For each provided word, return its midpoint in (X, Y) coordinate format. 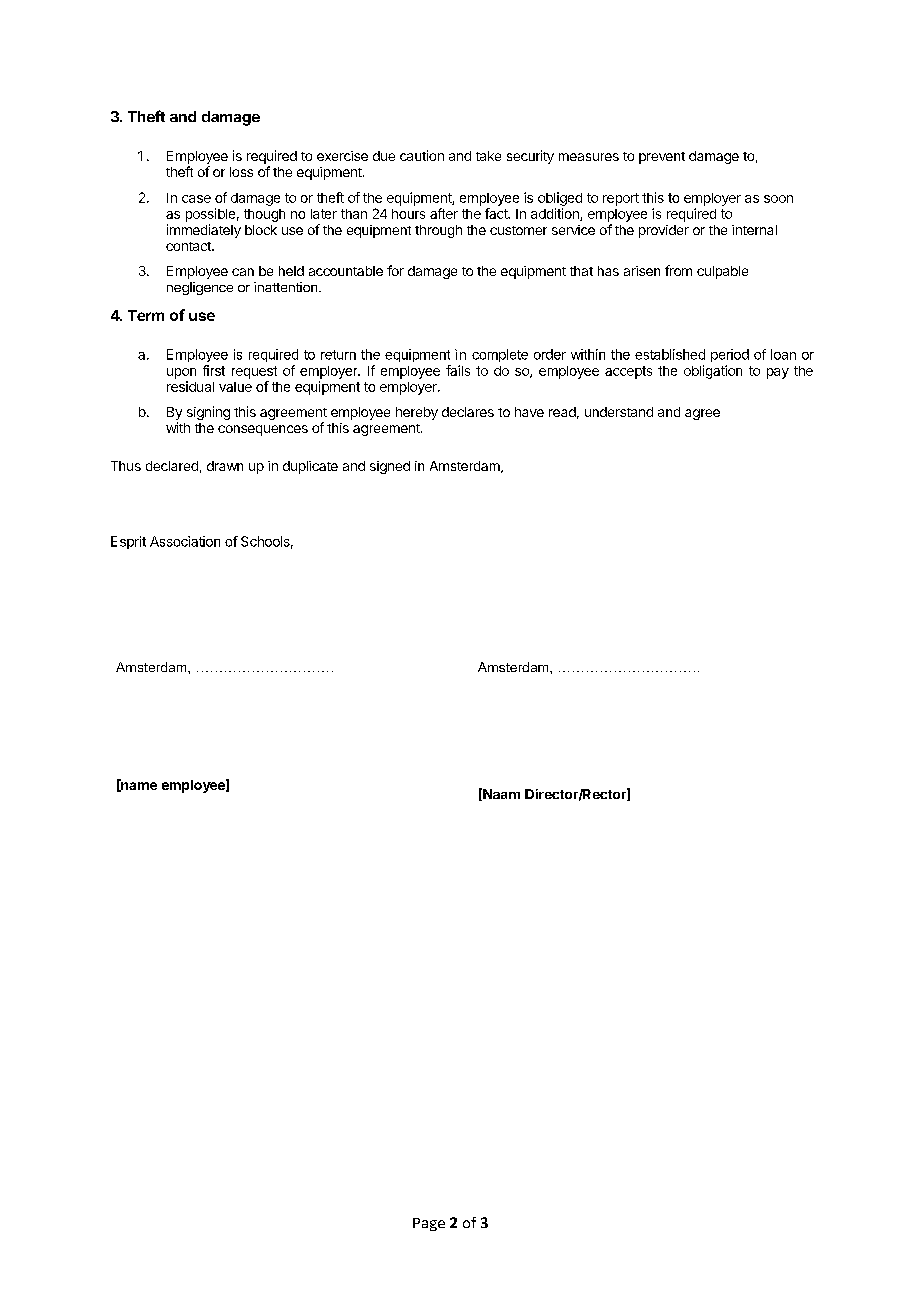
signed (390, 467)
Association (185, 541)
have (529, 412)
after (444, 213)
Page (429, 1224)
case (196, 199)
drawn (225, 466)
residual (190, 386)
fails (458, 370)
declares (468, 412)
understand (619, 412)
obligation (713, 372)
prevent (662, 158)
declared (172, 466)
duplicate (310, 467)
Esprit (128, 542)
